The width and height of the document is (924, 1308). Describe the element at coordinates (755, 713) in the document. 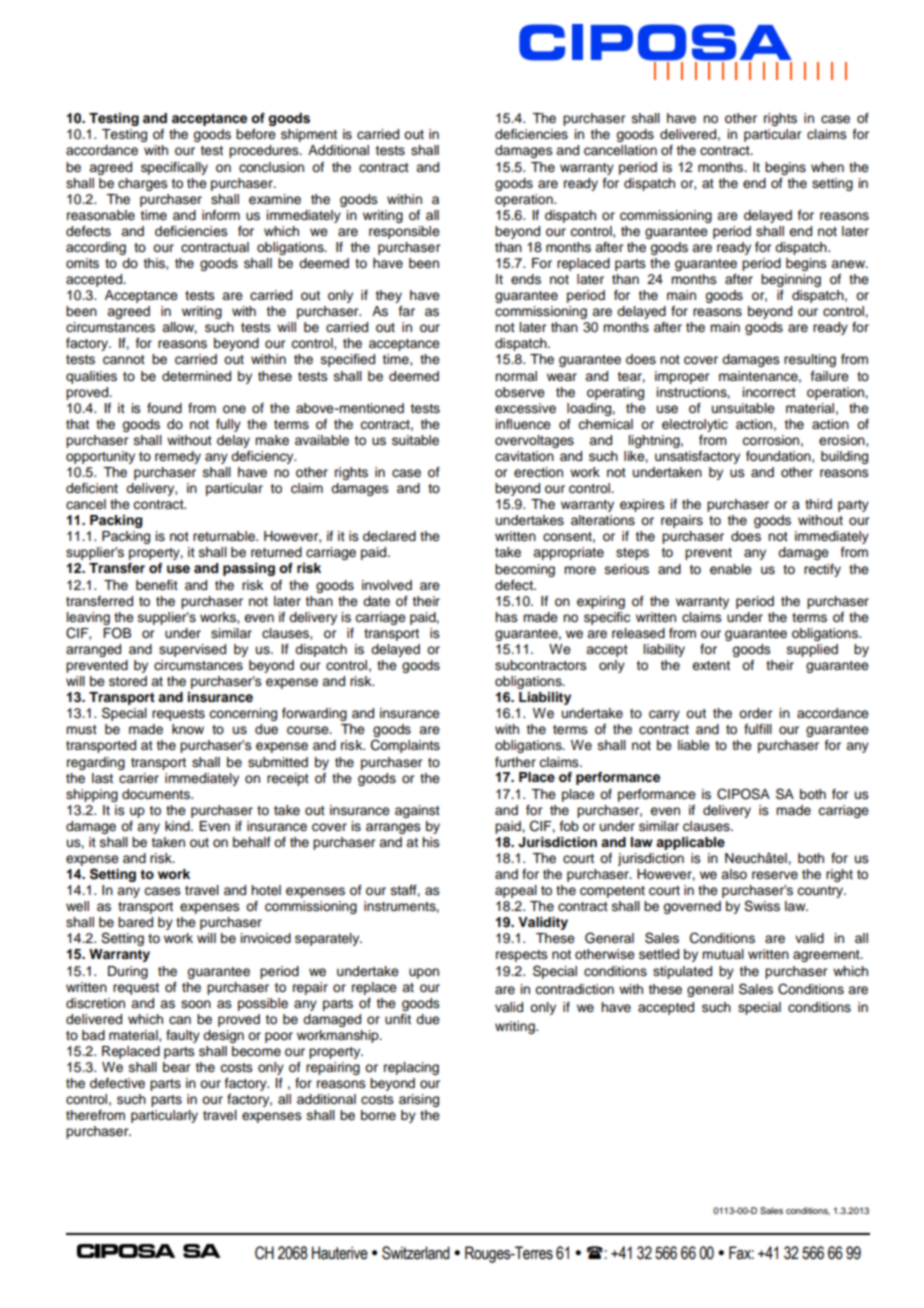

I see `order` at that location.
